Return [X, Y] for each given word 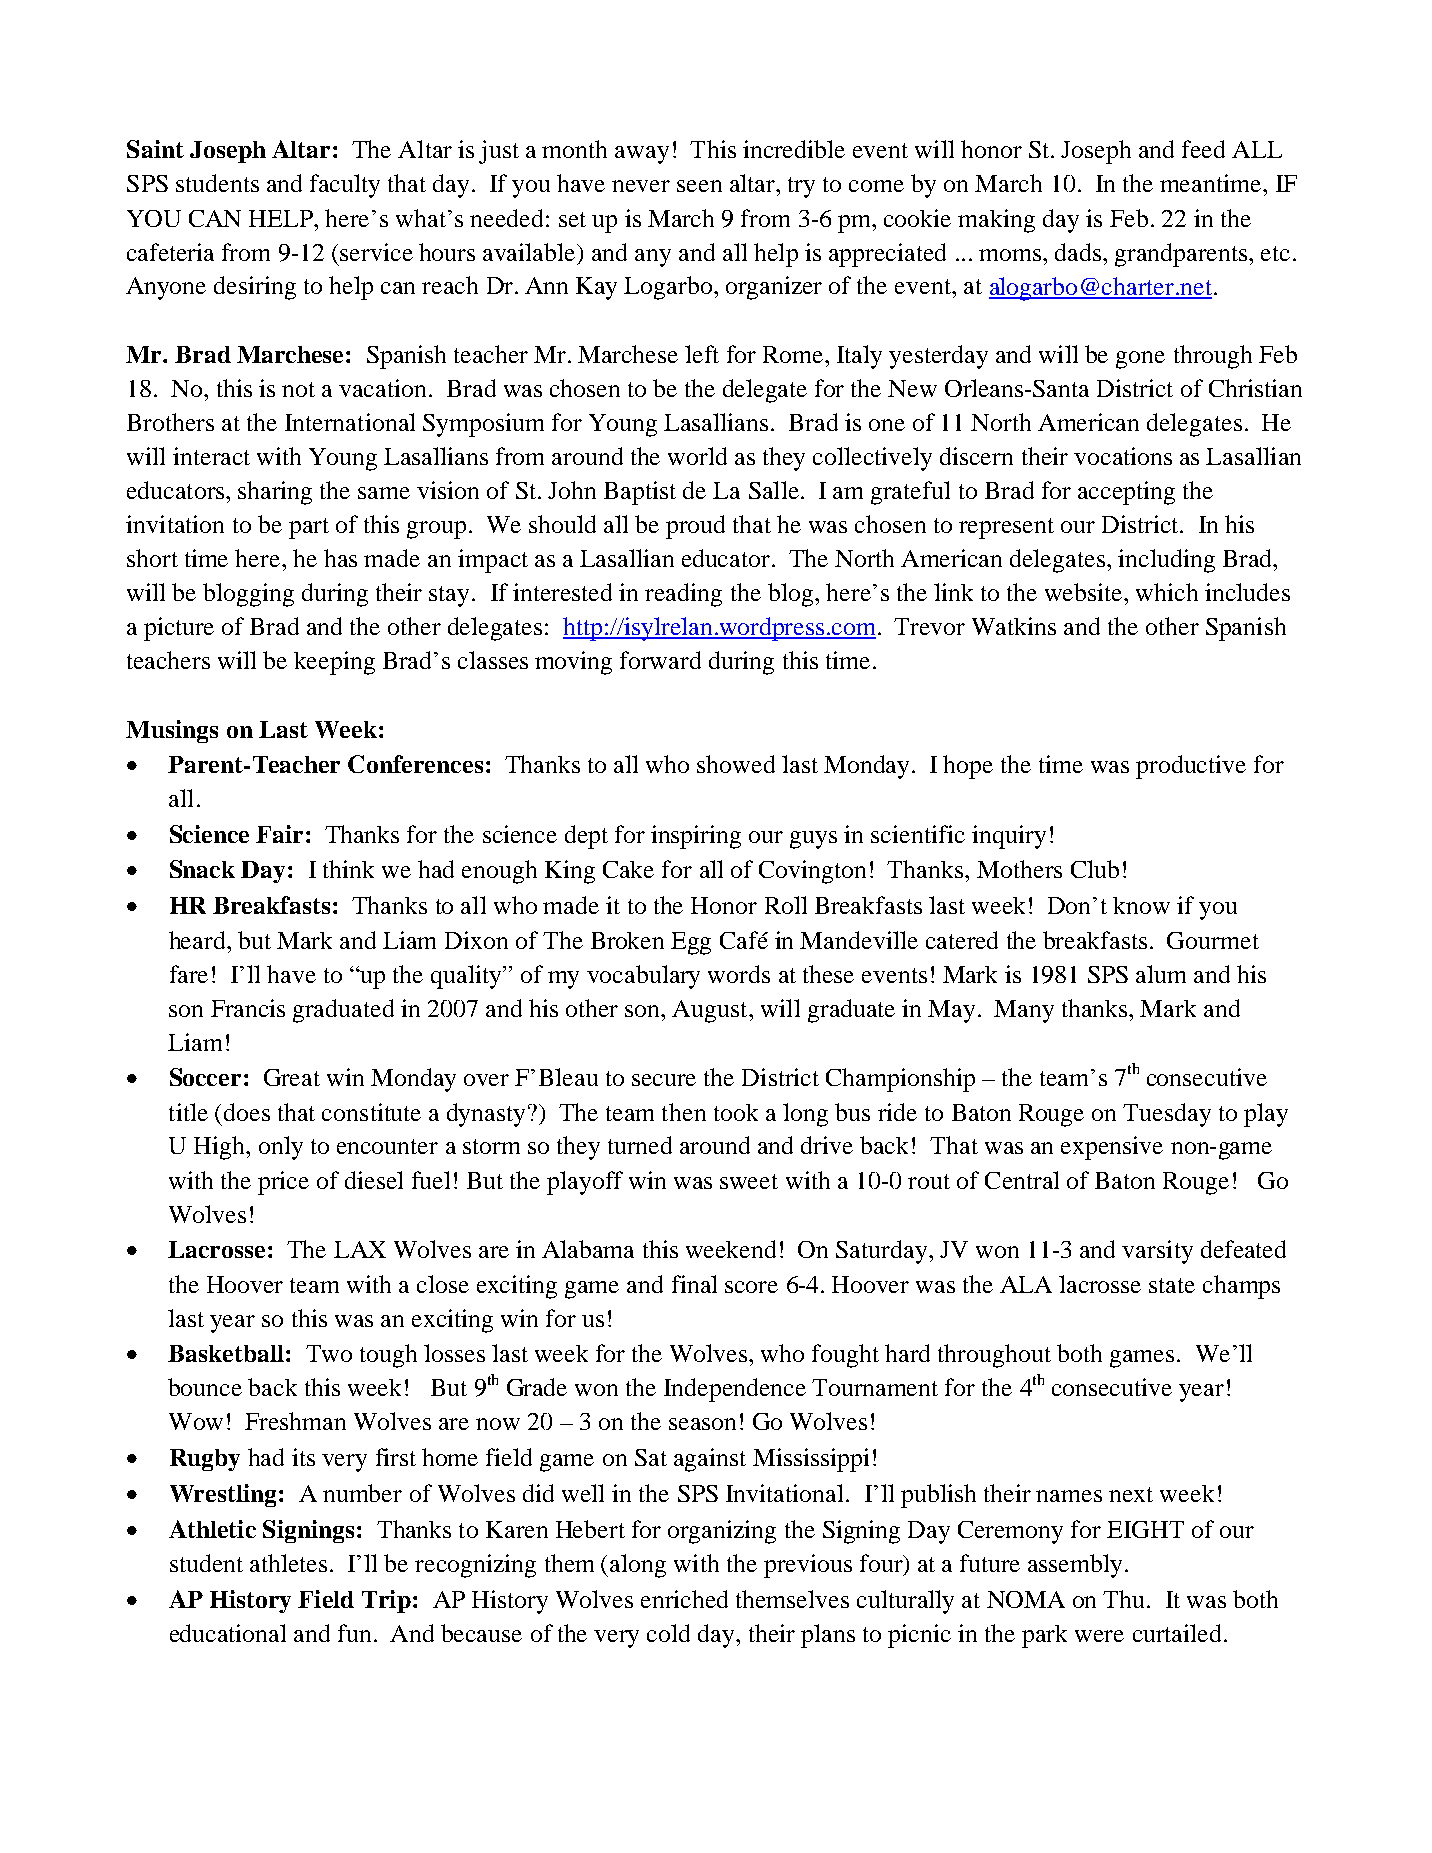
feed [1203, 149]
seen [699, 186]
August [711, 1011]
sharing [275, 493]
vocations [1123, 456]
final [694, 1284]
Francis [248, 1008]
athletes [288, 1563]
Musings [172, 731]
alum [1161, 974]
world [697, 456]
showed [736, 764]
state [1172, 1285]
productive [1191, 767]
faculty [345, 186]
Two [329, 1353]
